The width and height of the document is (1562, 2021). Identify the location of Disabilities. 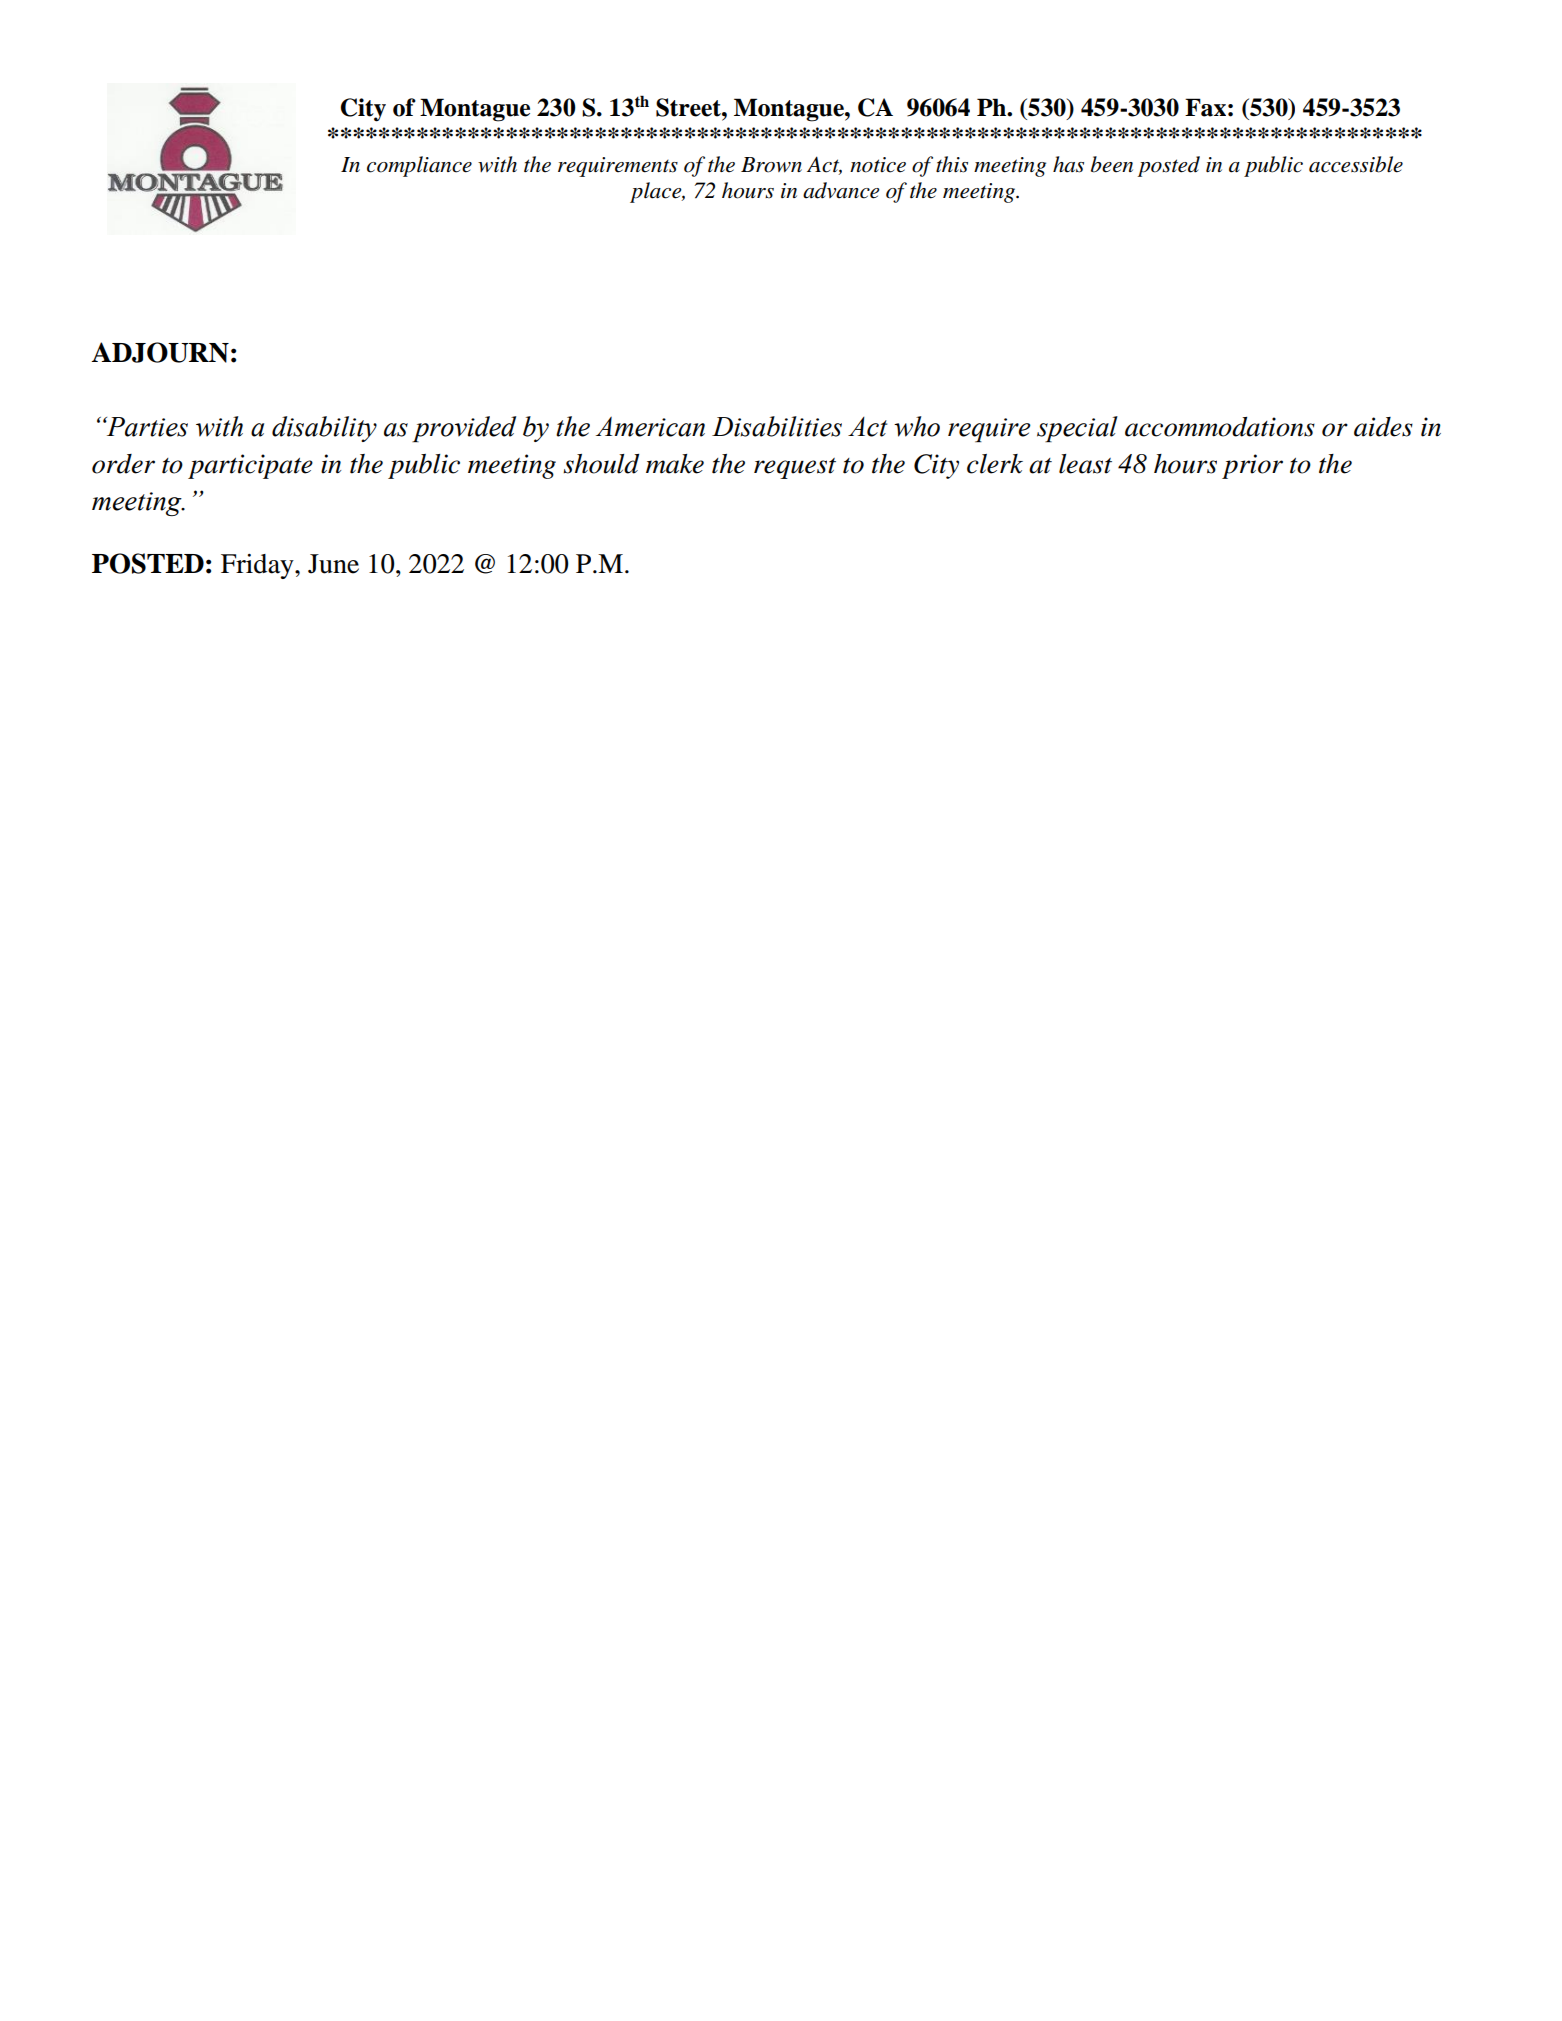
(777, 426).
